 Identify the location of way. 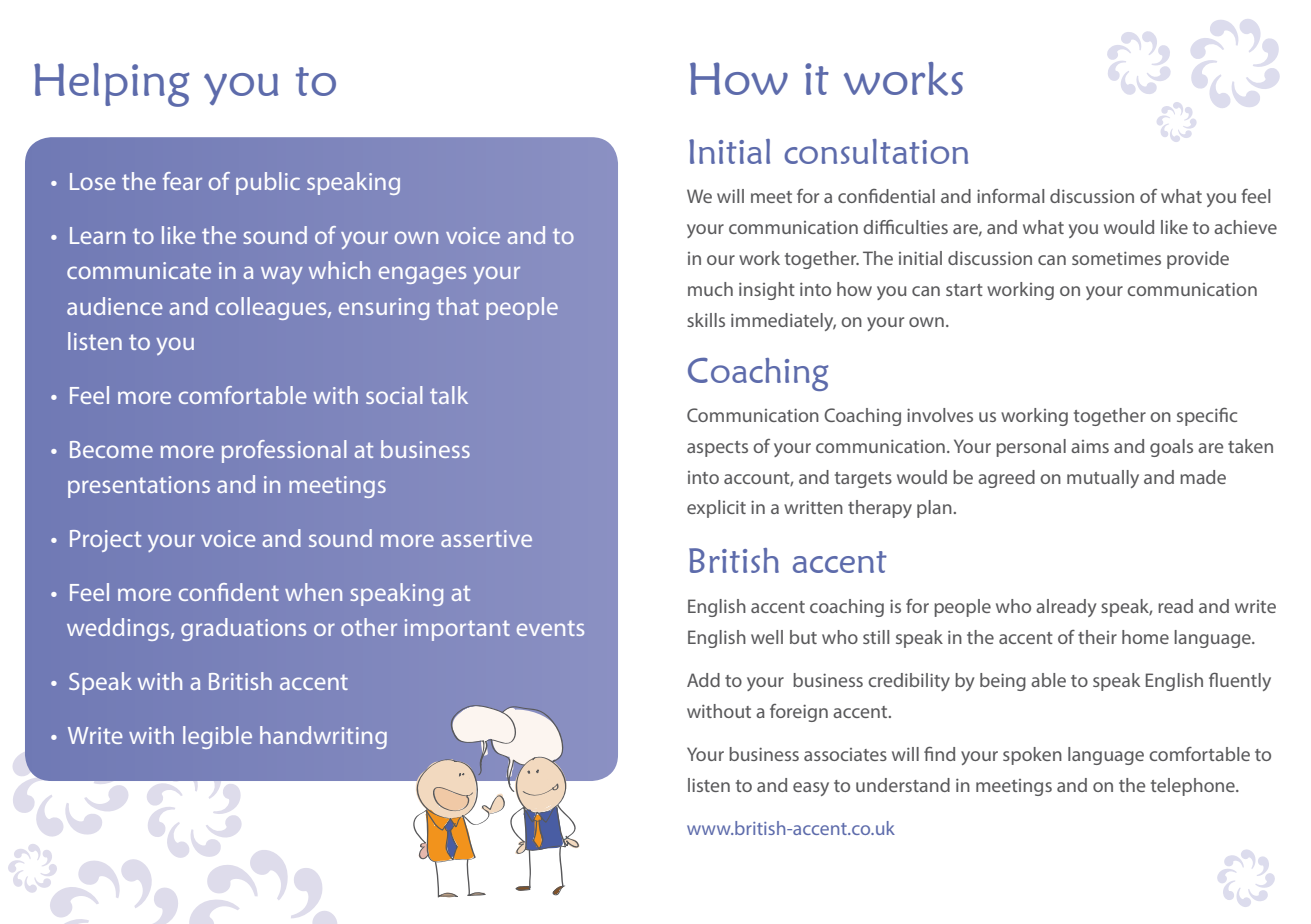
(282, 275).
